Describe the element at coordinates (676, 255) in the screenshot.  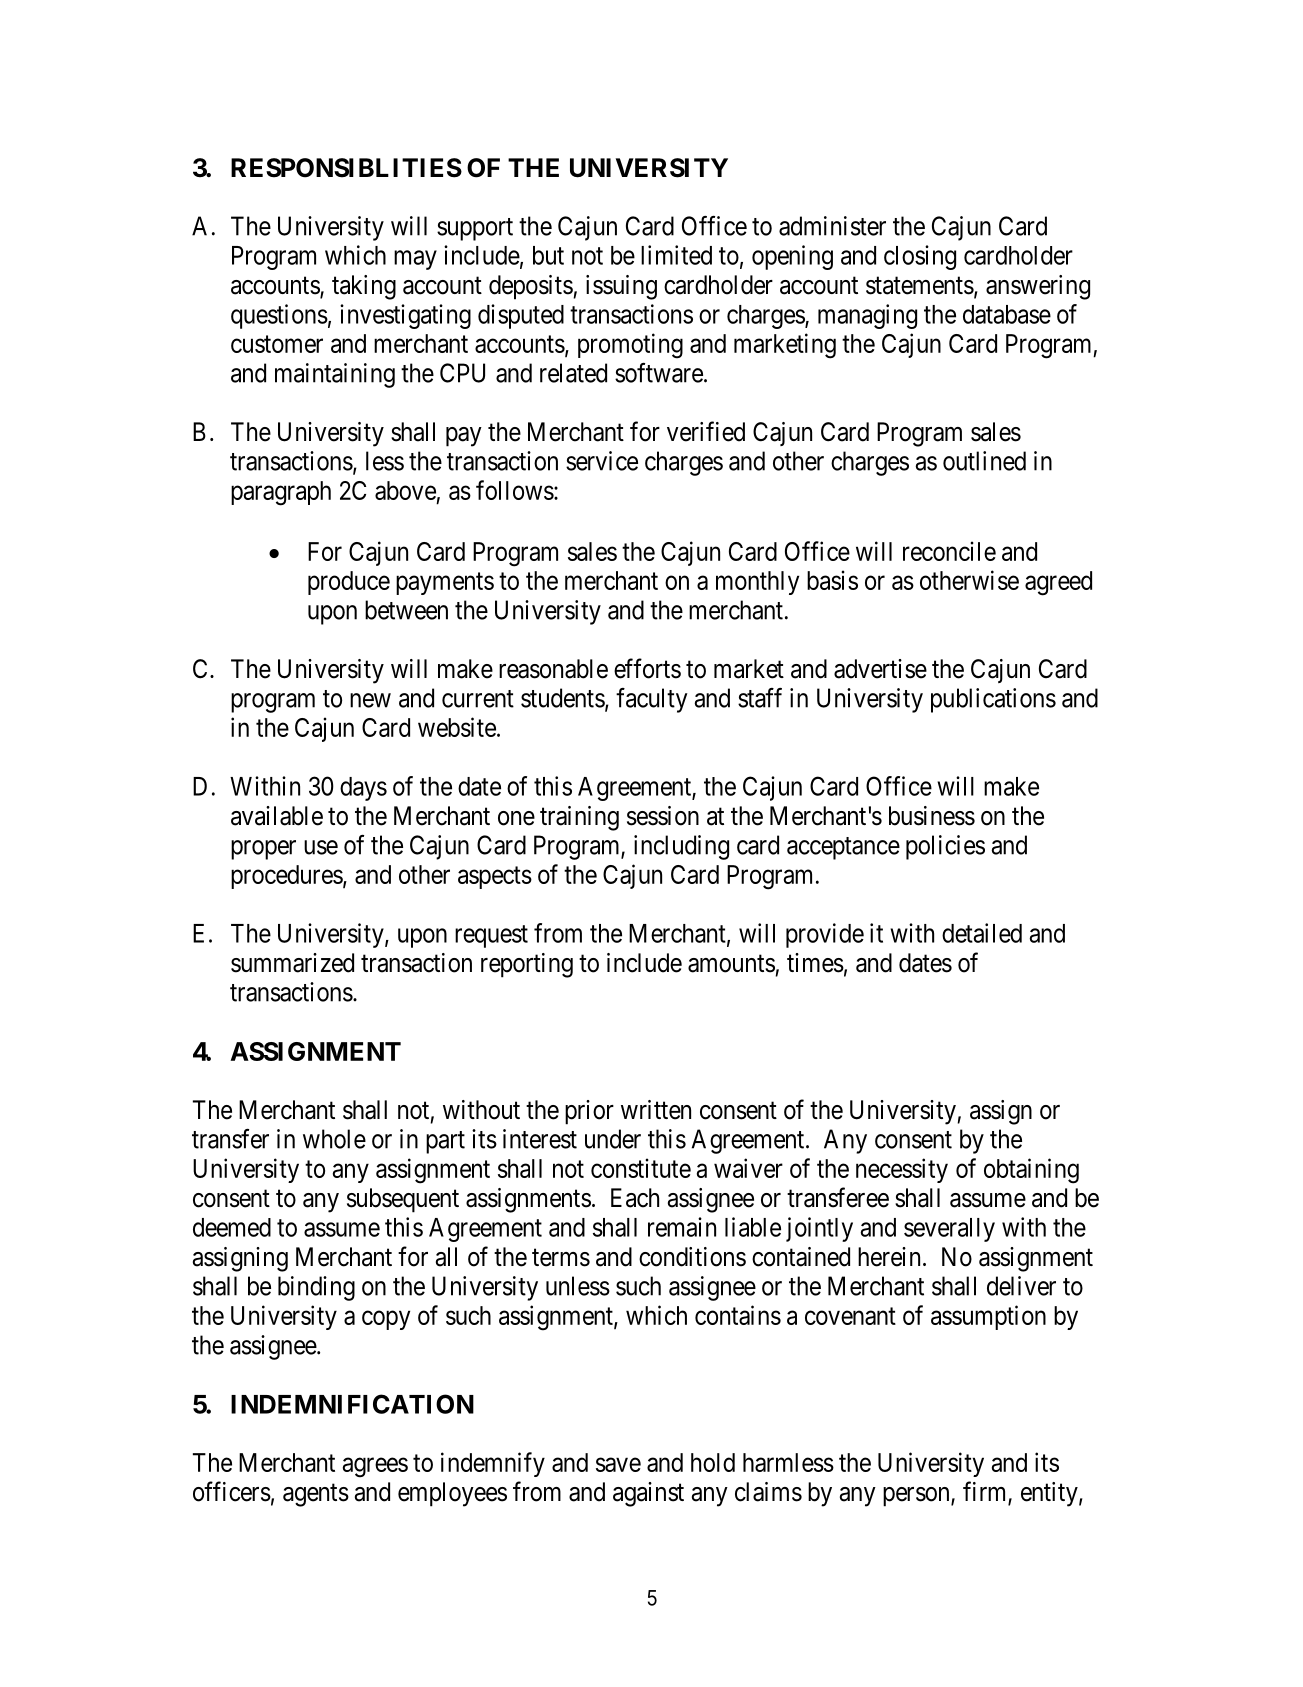
I see `limited` at that location.
